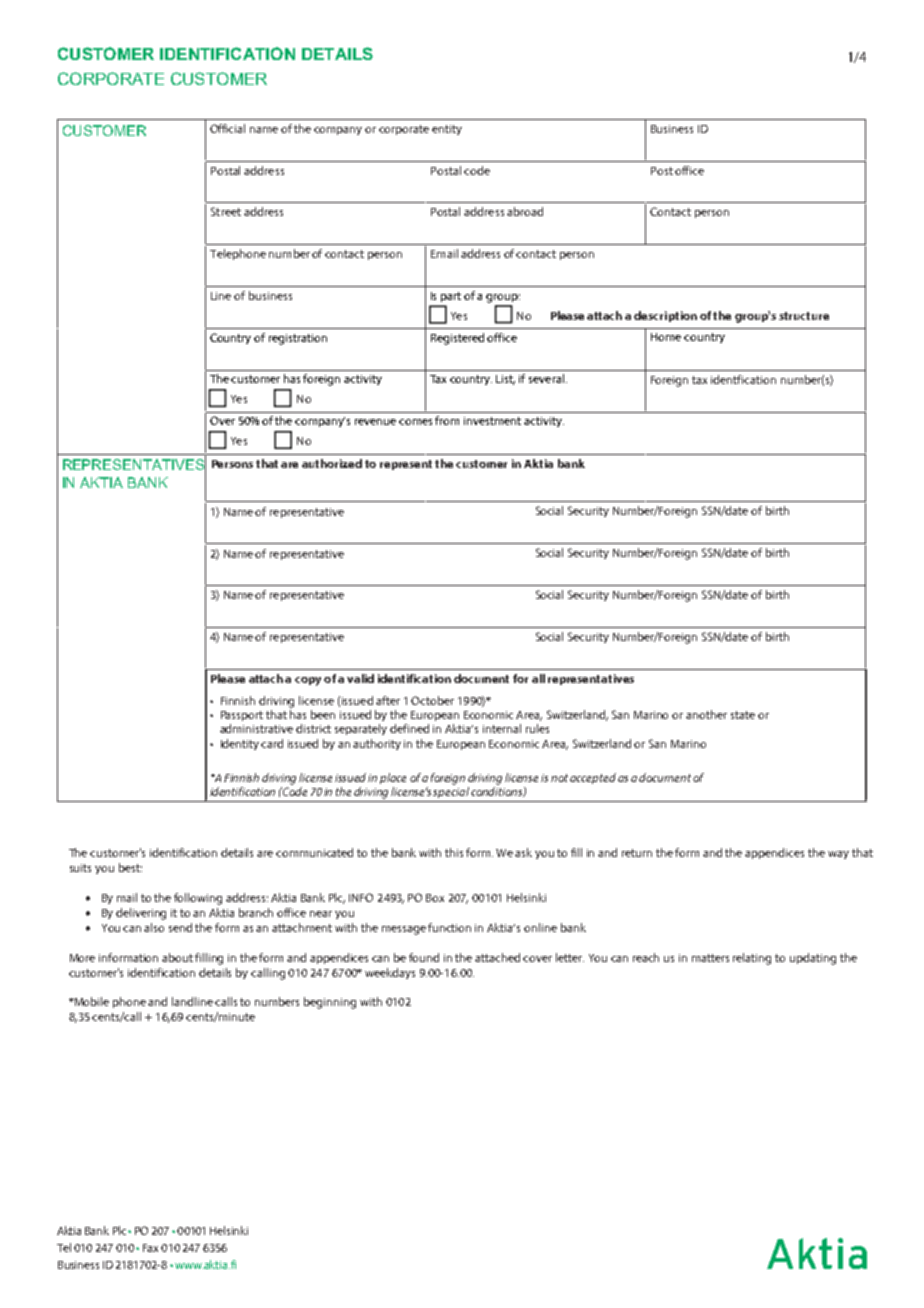 This screenshot has width=924, height=1308. Describe the element at coordinates (838, 855) in the screenshot. I see `way` at that location.
